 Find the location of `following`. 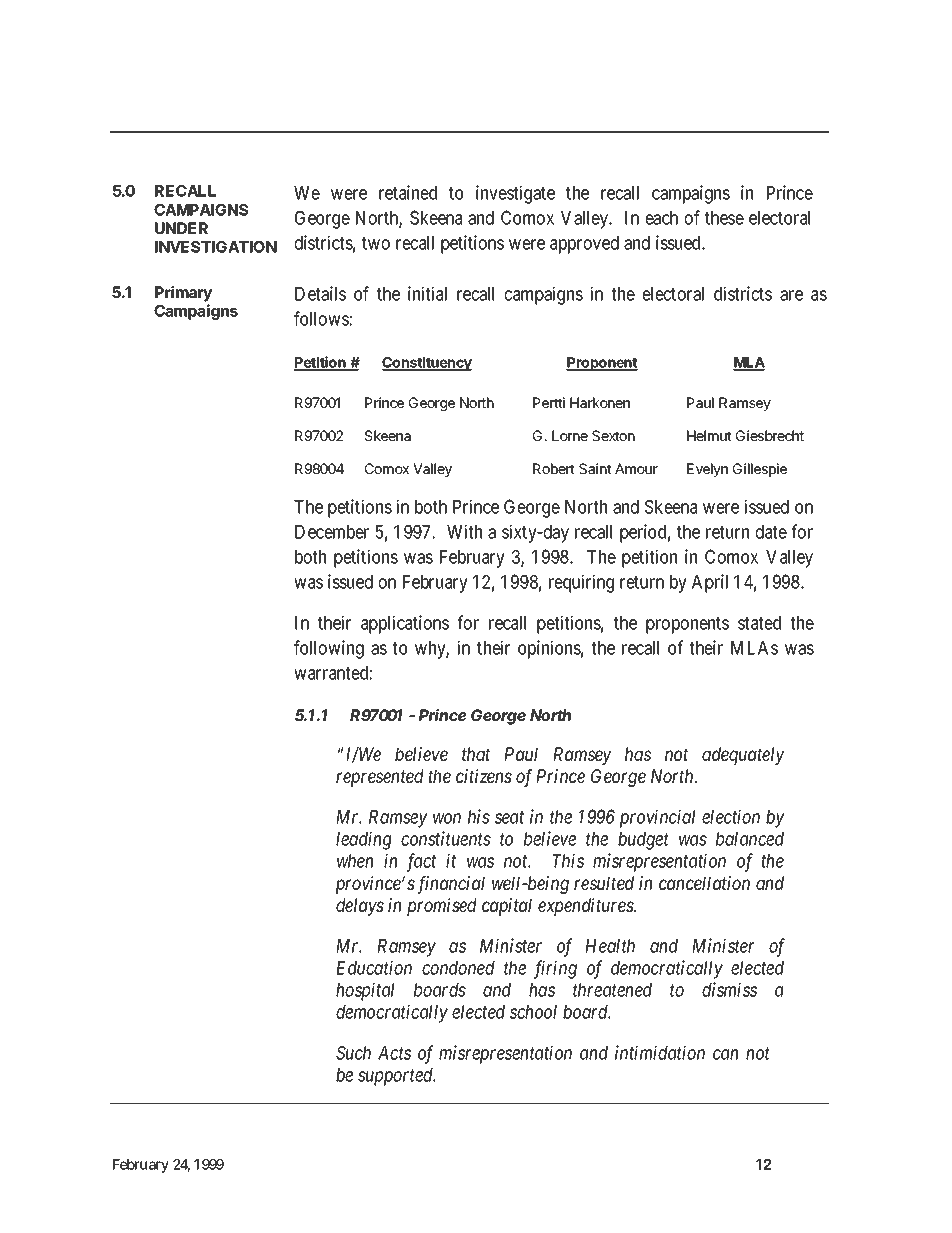

following is located at coordinates (329, 649).
